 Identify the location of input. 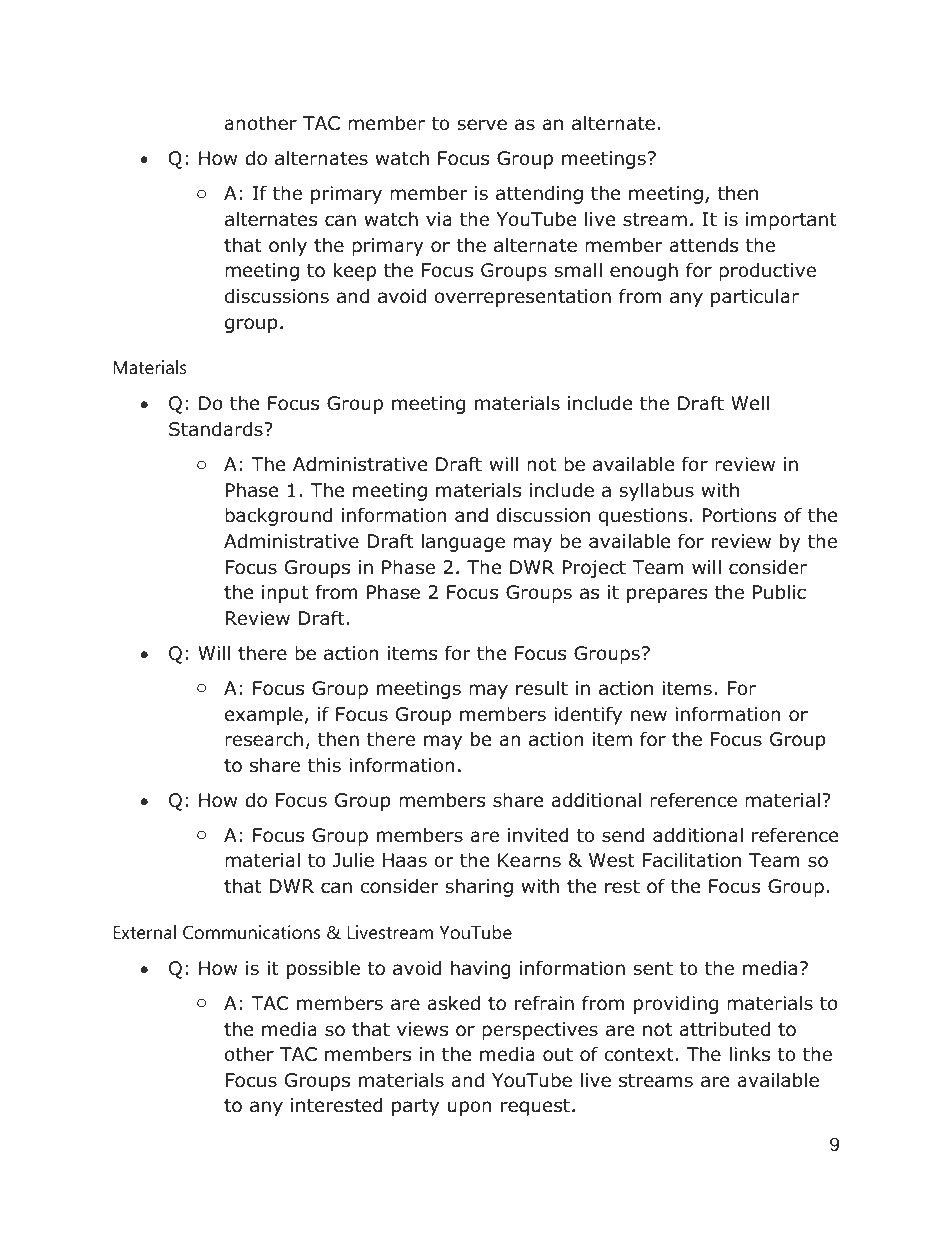
(285, 594).
